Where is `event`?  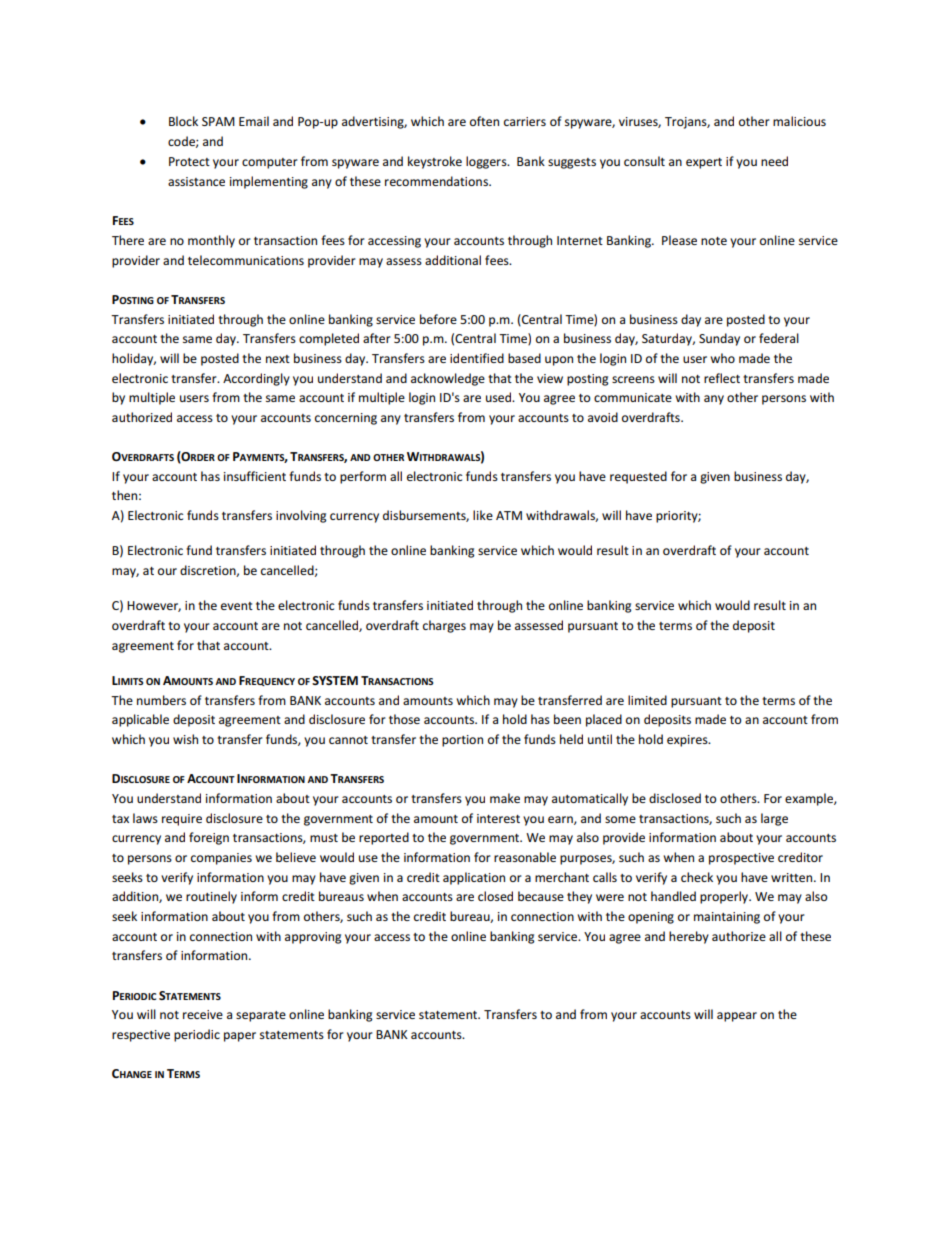 event is located at coordinates (237, 606).
